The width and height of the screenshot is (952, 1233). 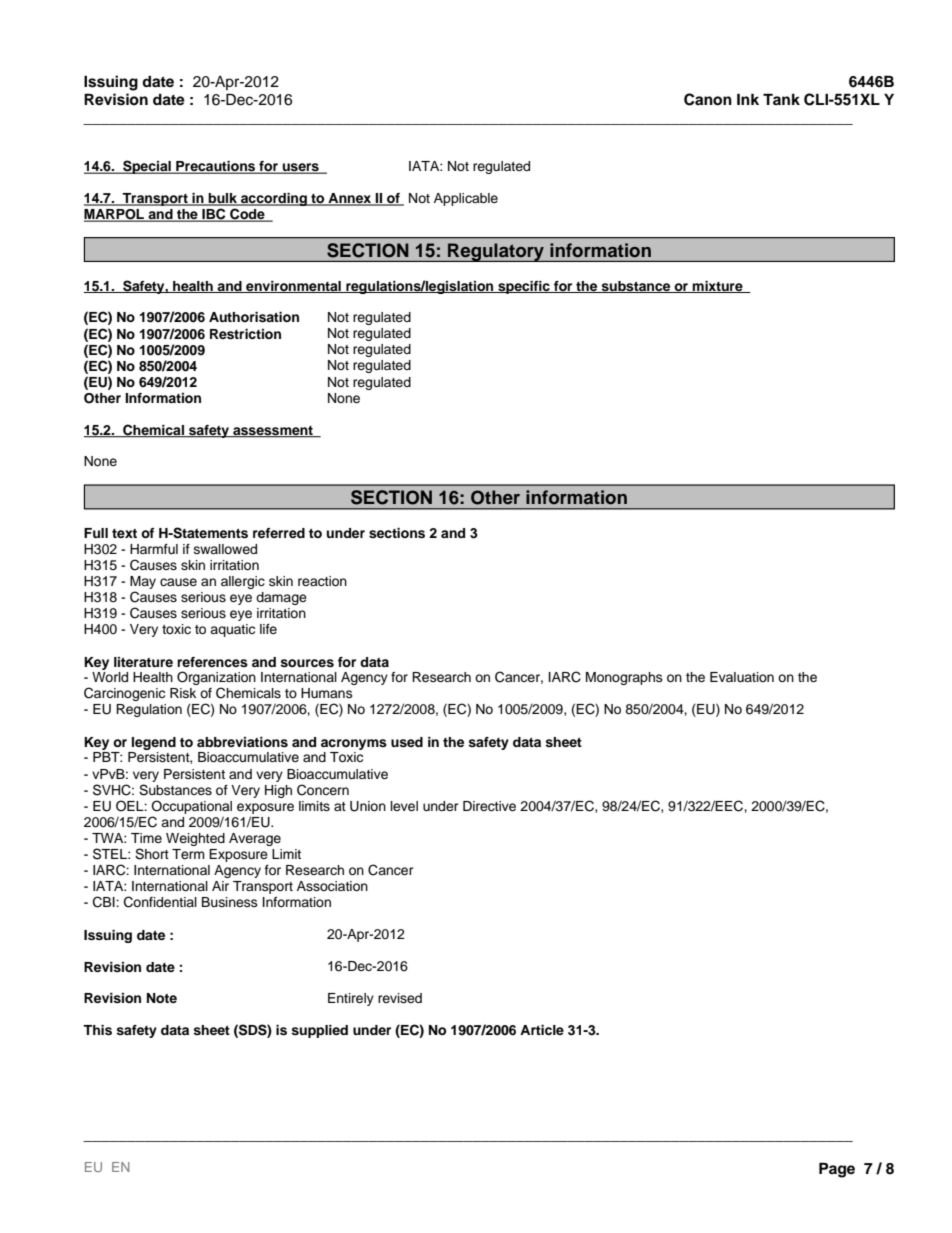 I want to click on Applicable, so click(x=466, y=199).
